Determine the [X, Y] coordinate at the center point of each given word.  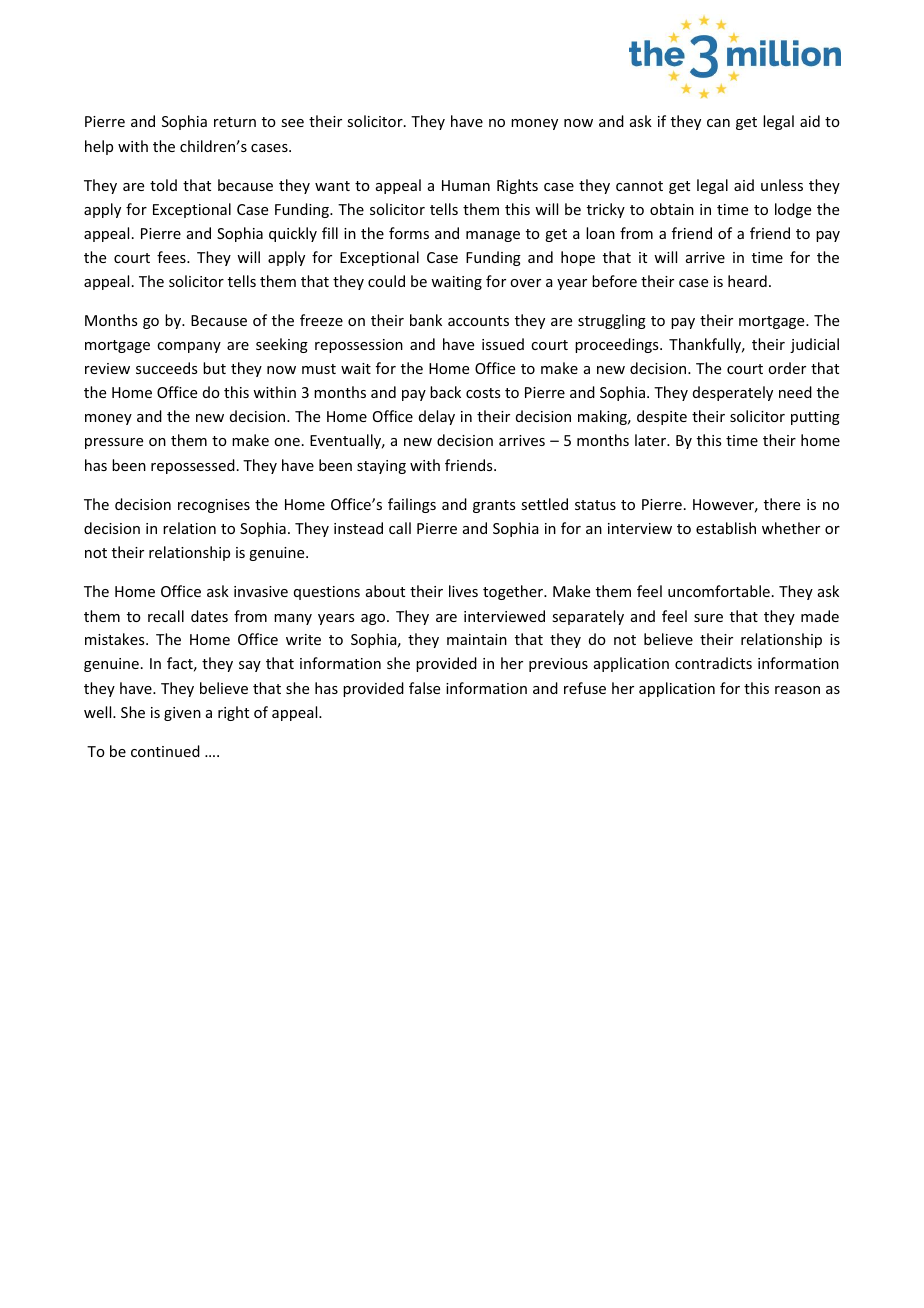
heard [747, 281]
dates [209, 616]
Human [466, 185]
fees [172, 257]
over [525, 283]
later [651, 440]
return [235, 122]
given [182, 714]
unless [782, 185]
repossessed [193, 466]
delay [437, 417]
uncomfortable [719, 591]
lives [463, 591]
